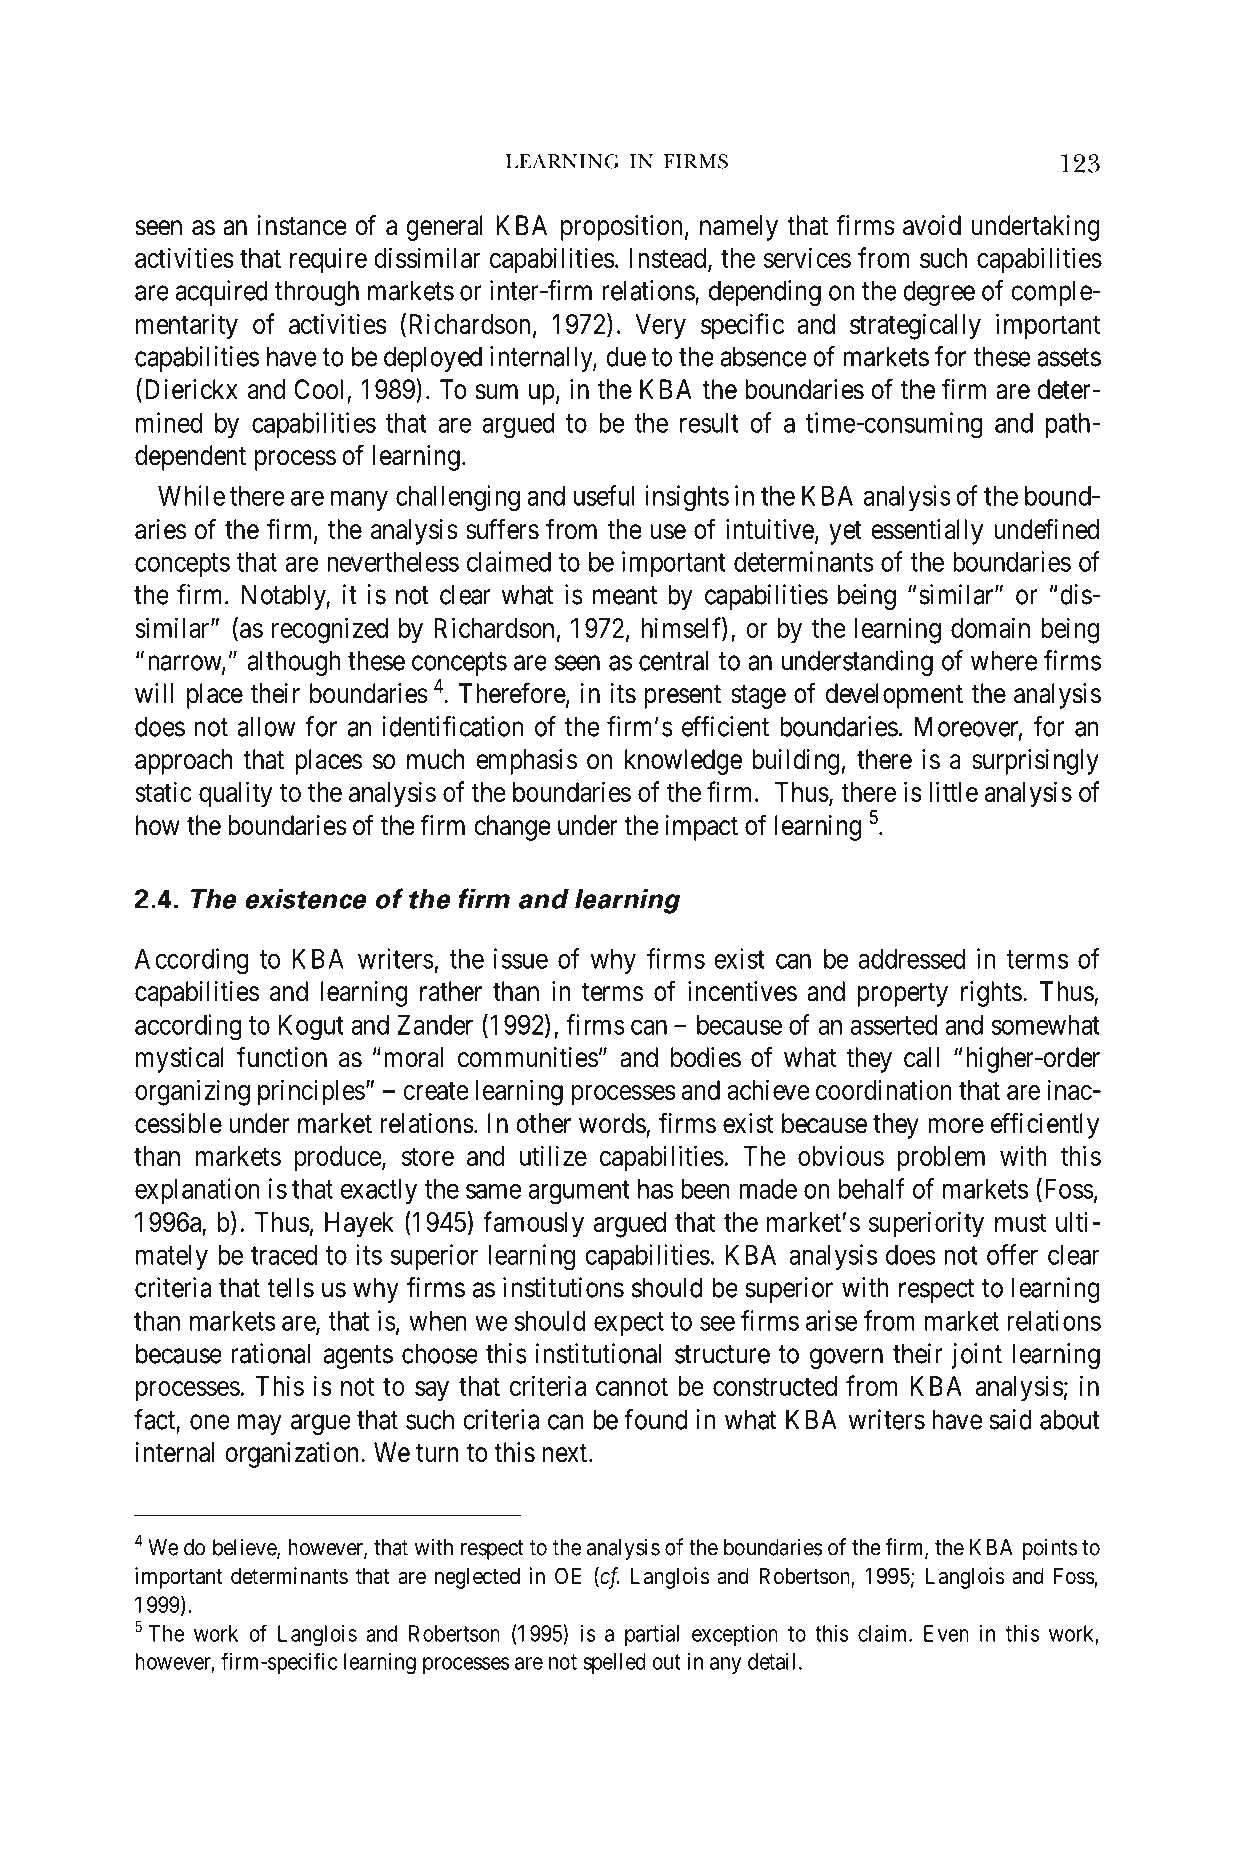 The width and height of the screenshot is (1234, 1852). What do you see at coordinates (521, 958) in the screenshot?
I see `issue` at bounding box center [521, 958].
